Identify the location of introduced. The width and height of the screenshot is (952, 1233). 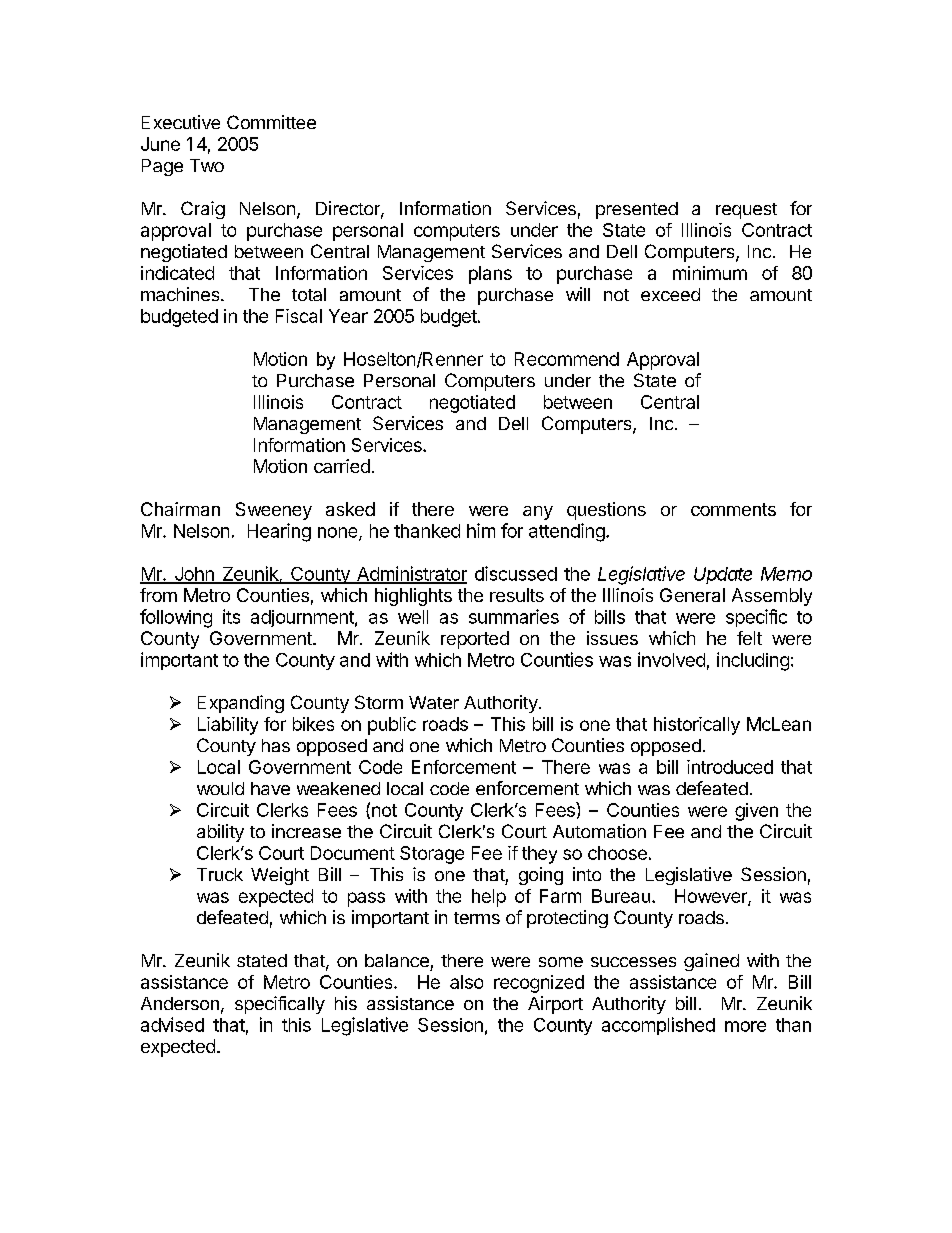
(730, 767).
